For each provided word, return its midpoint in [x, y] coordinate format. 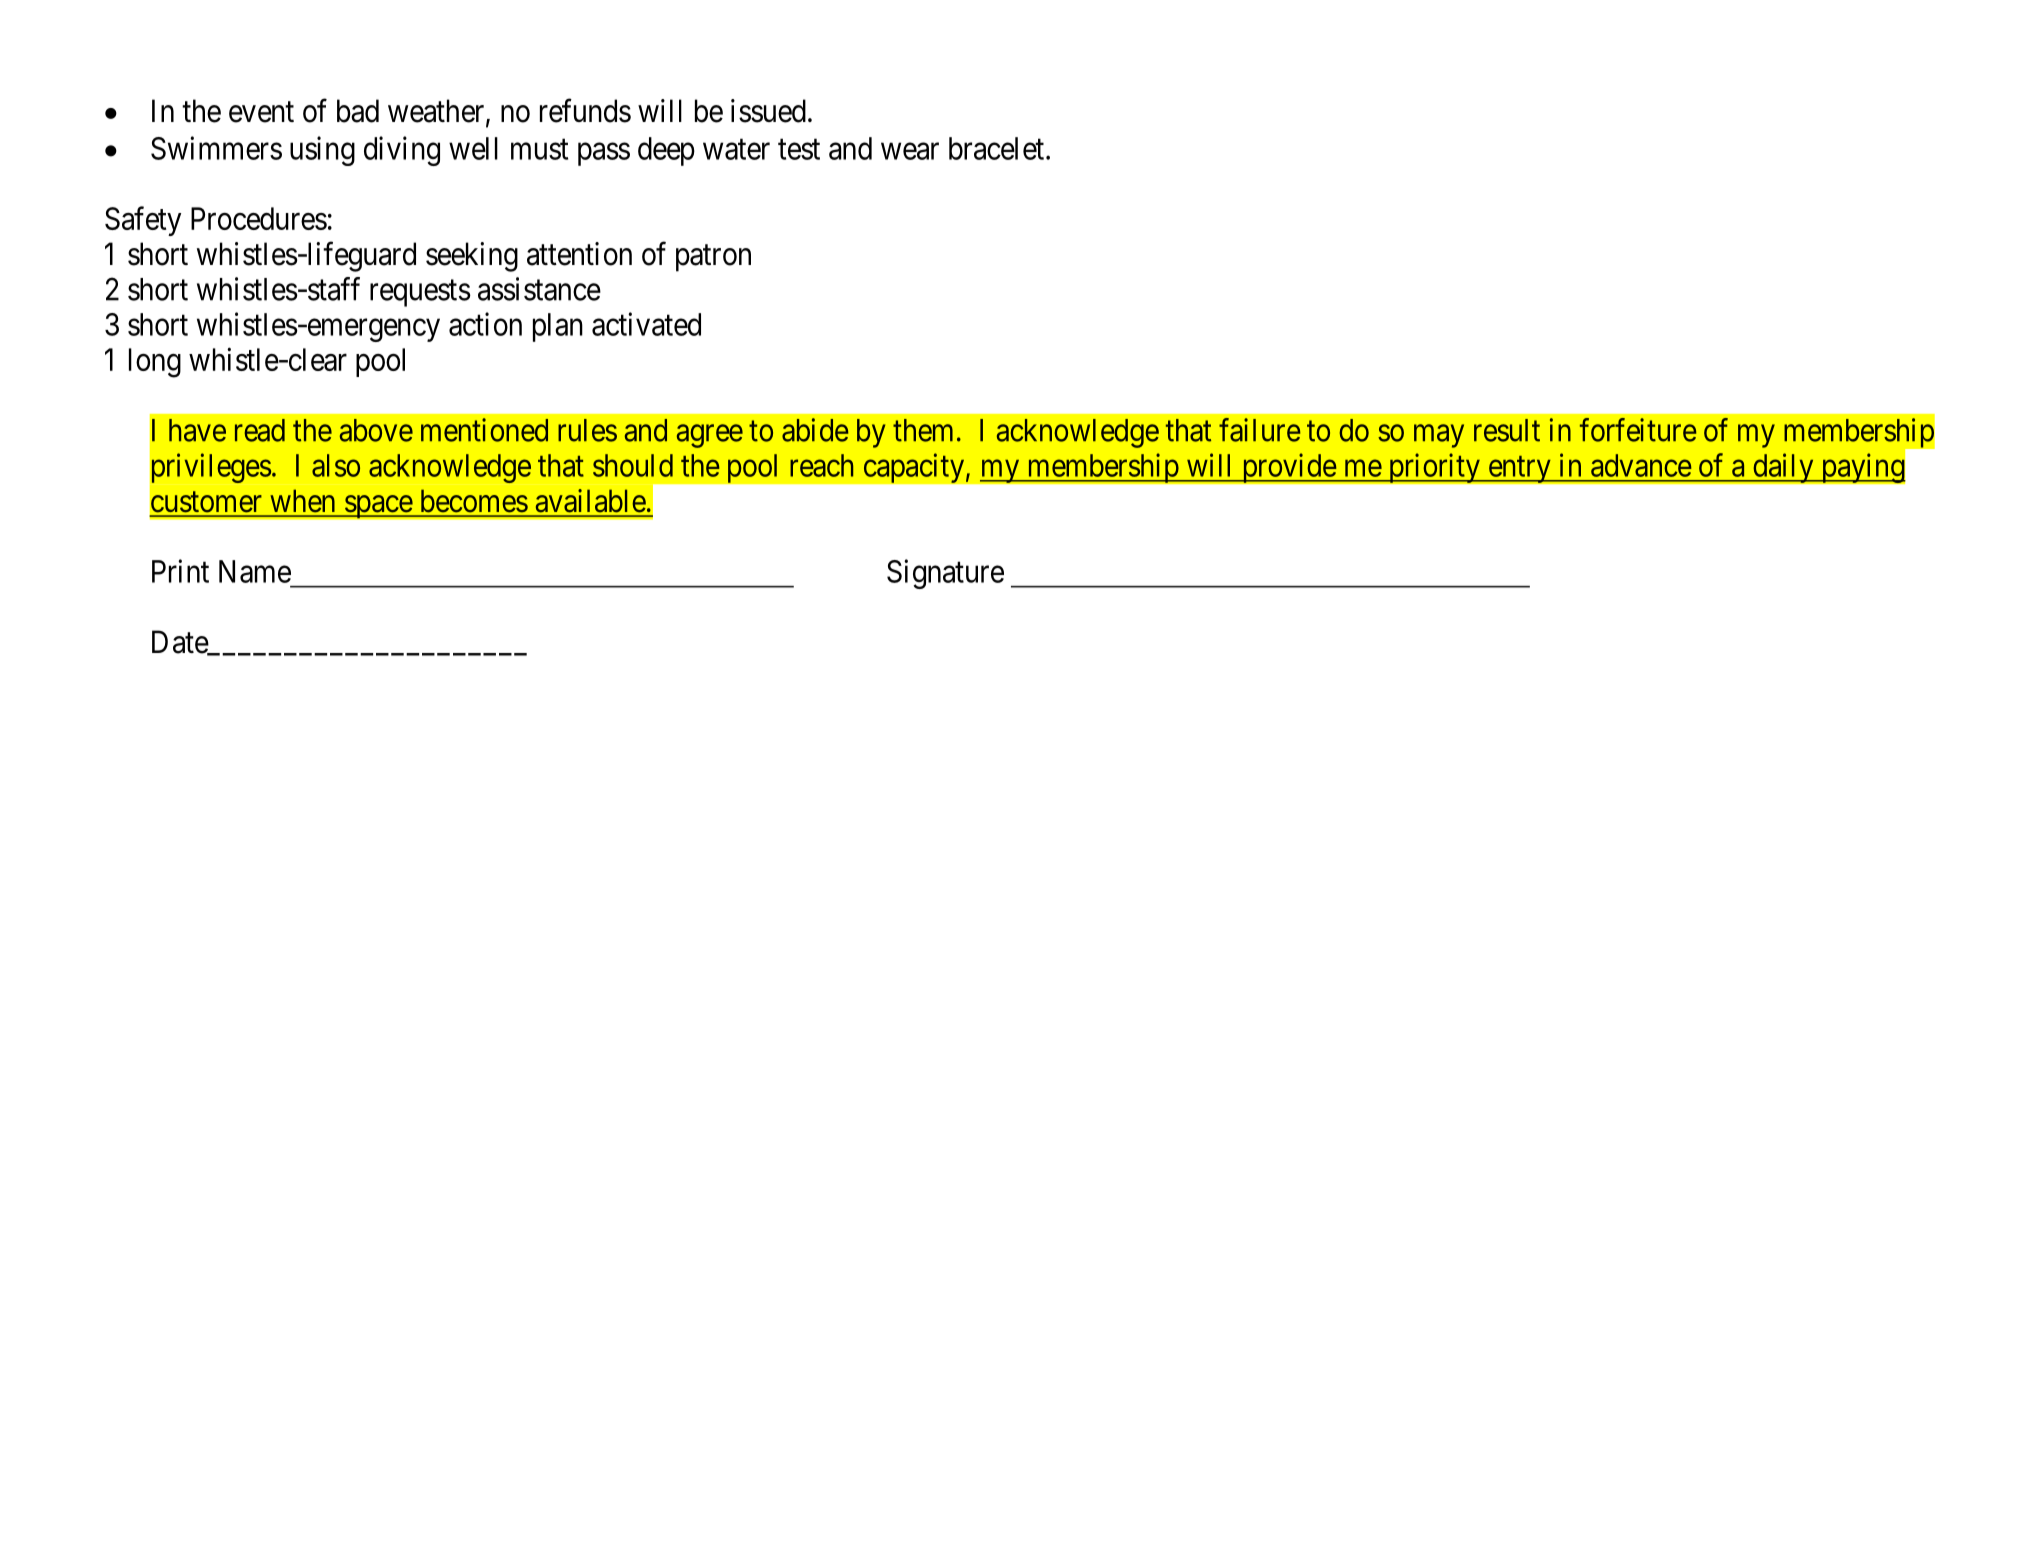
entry [1519, 469]
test [799, 149]
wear [910, 151]
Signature [945, 574]
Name [255, 571]
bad [358, 111]
